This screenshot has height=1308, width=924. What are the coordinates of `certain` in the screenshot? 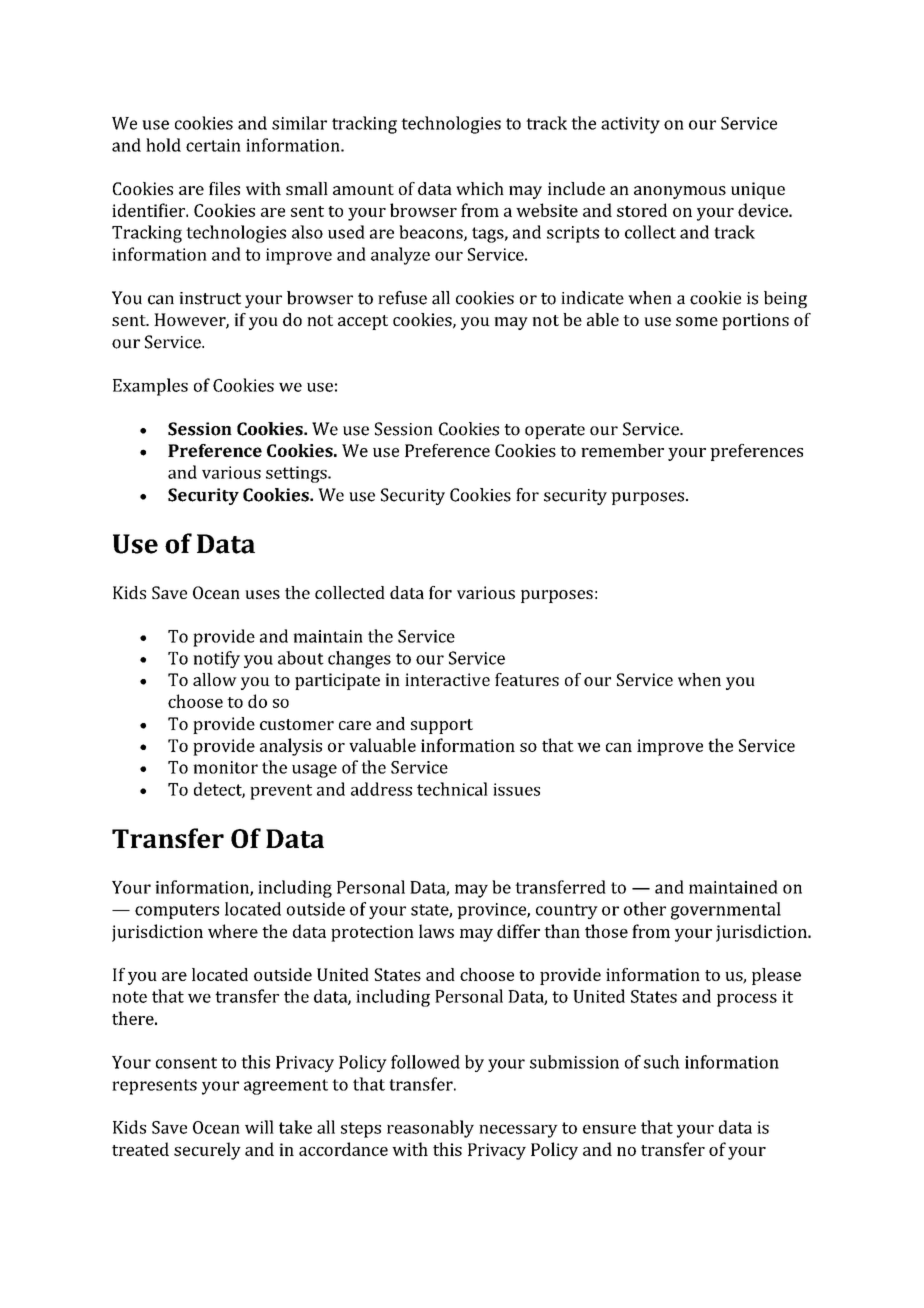 It's located at (213, 145).
